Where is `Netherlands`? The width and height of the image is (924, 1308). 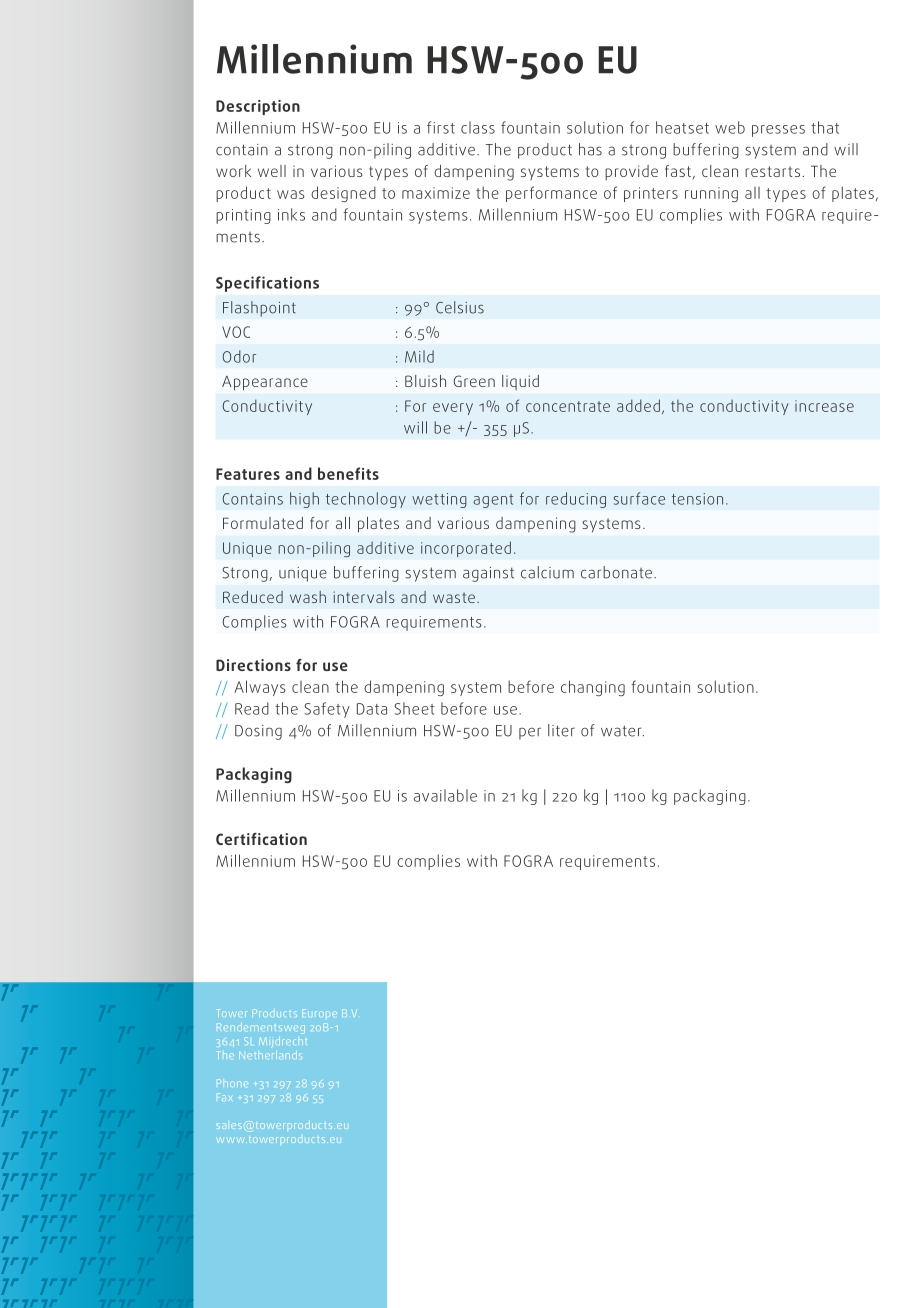
Netherlands is located at coordinates (269, 1055).
